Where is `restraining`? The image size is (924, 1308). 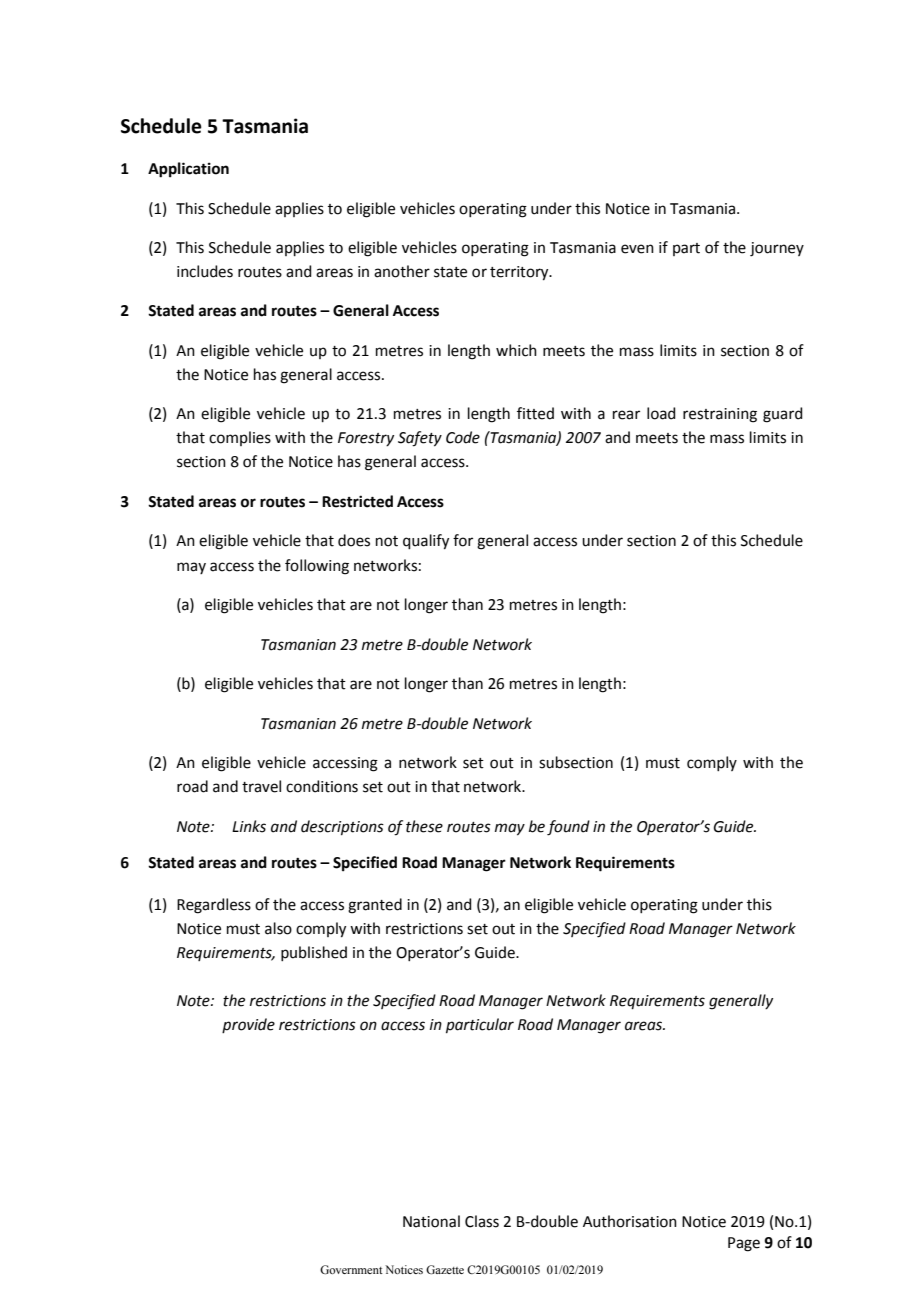
restraining is located at coordinates (720, 415).
